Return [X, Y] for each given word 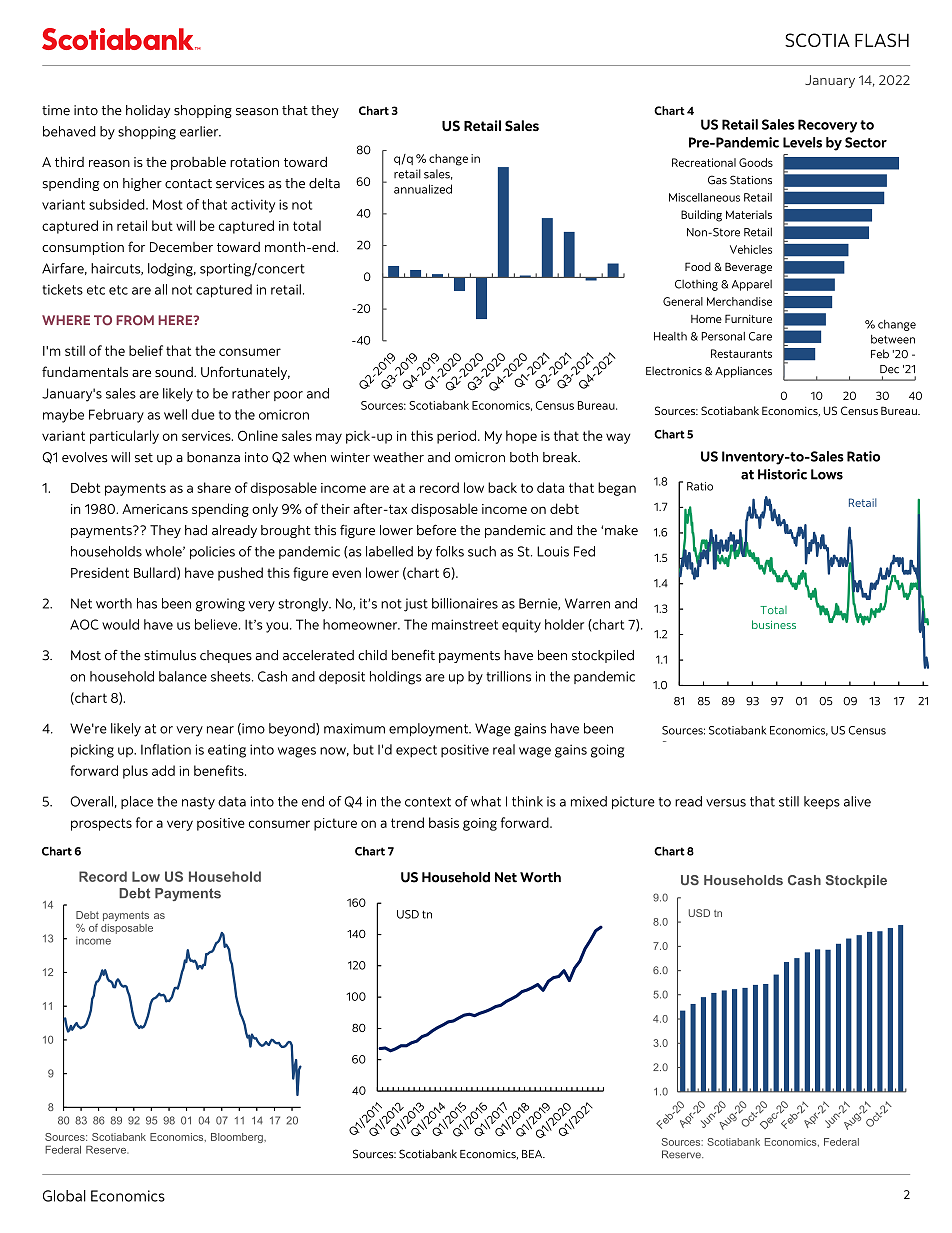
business [774, 624]
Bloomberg [238, 1138]
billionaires [465, 603]
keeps [822, 802]
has [147, 603]
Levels [802, 142]
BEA [533, 1154]
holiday [148, 111]
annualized [423, 189]
